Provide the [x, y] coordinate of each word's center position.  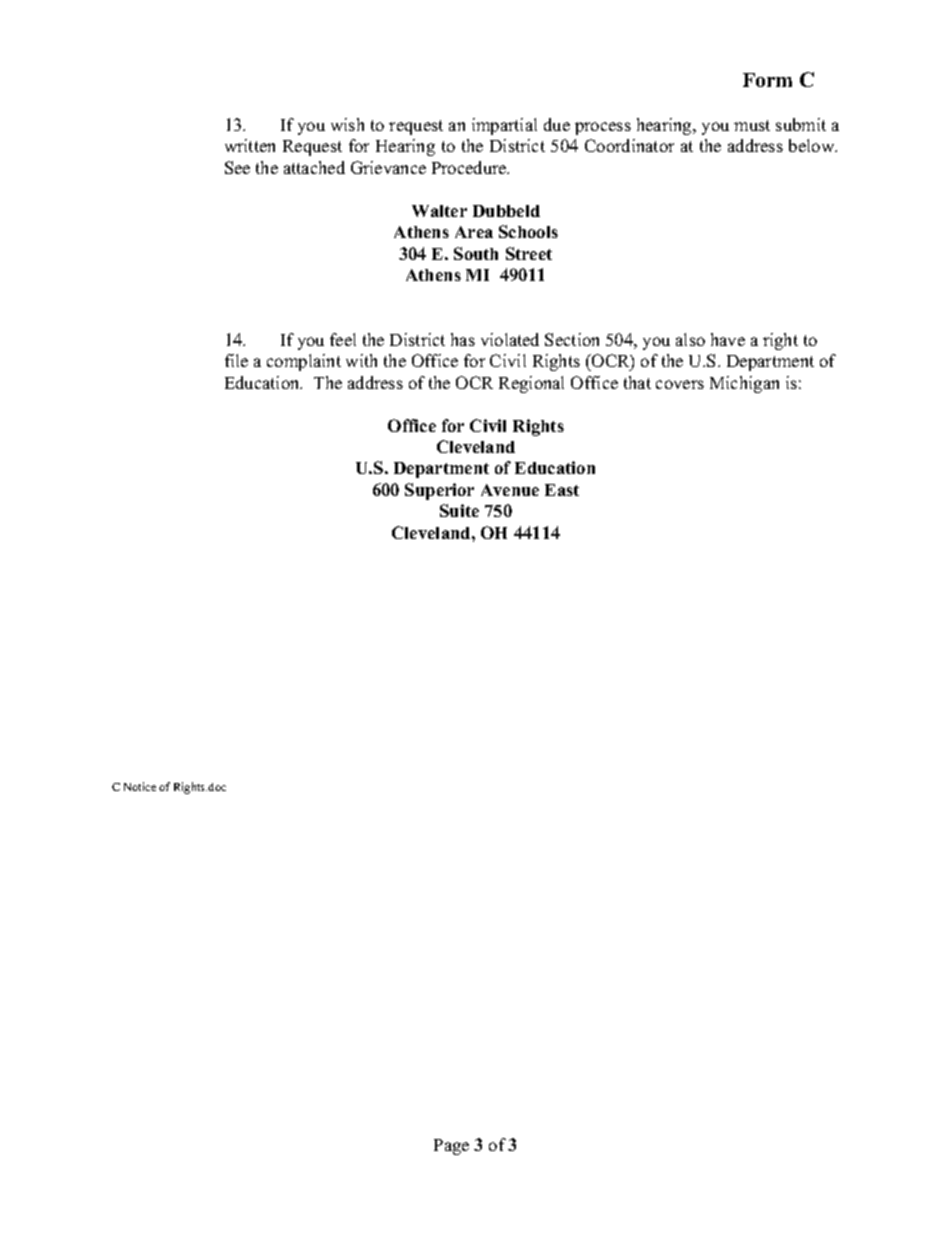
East [562, 490]
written [250, 145]
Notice [140, 786]
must [752, 125]
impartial [504, 126]
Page [451, 1147]
